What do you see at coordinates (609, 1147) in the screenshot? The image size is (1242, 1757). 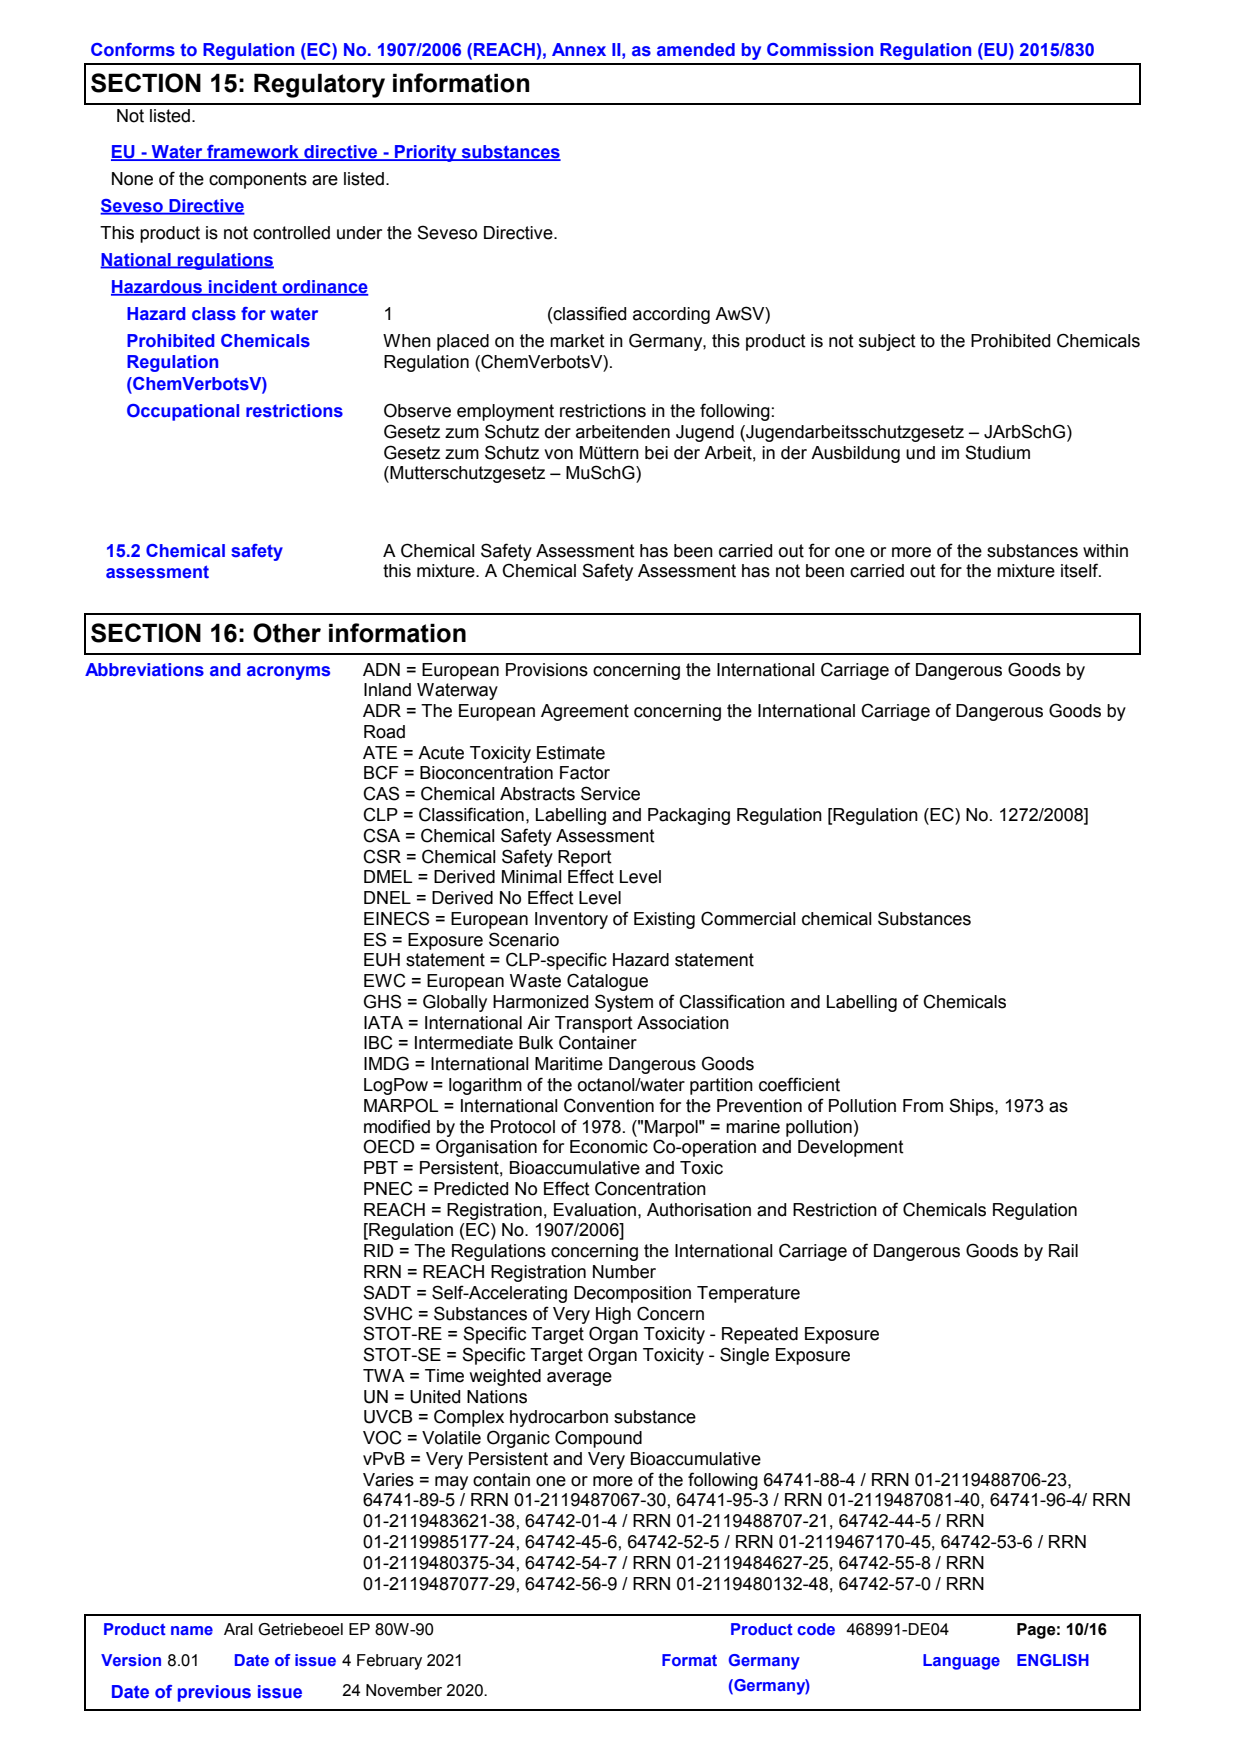 I see `Economic` at bounding box center [609, 1147].
